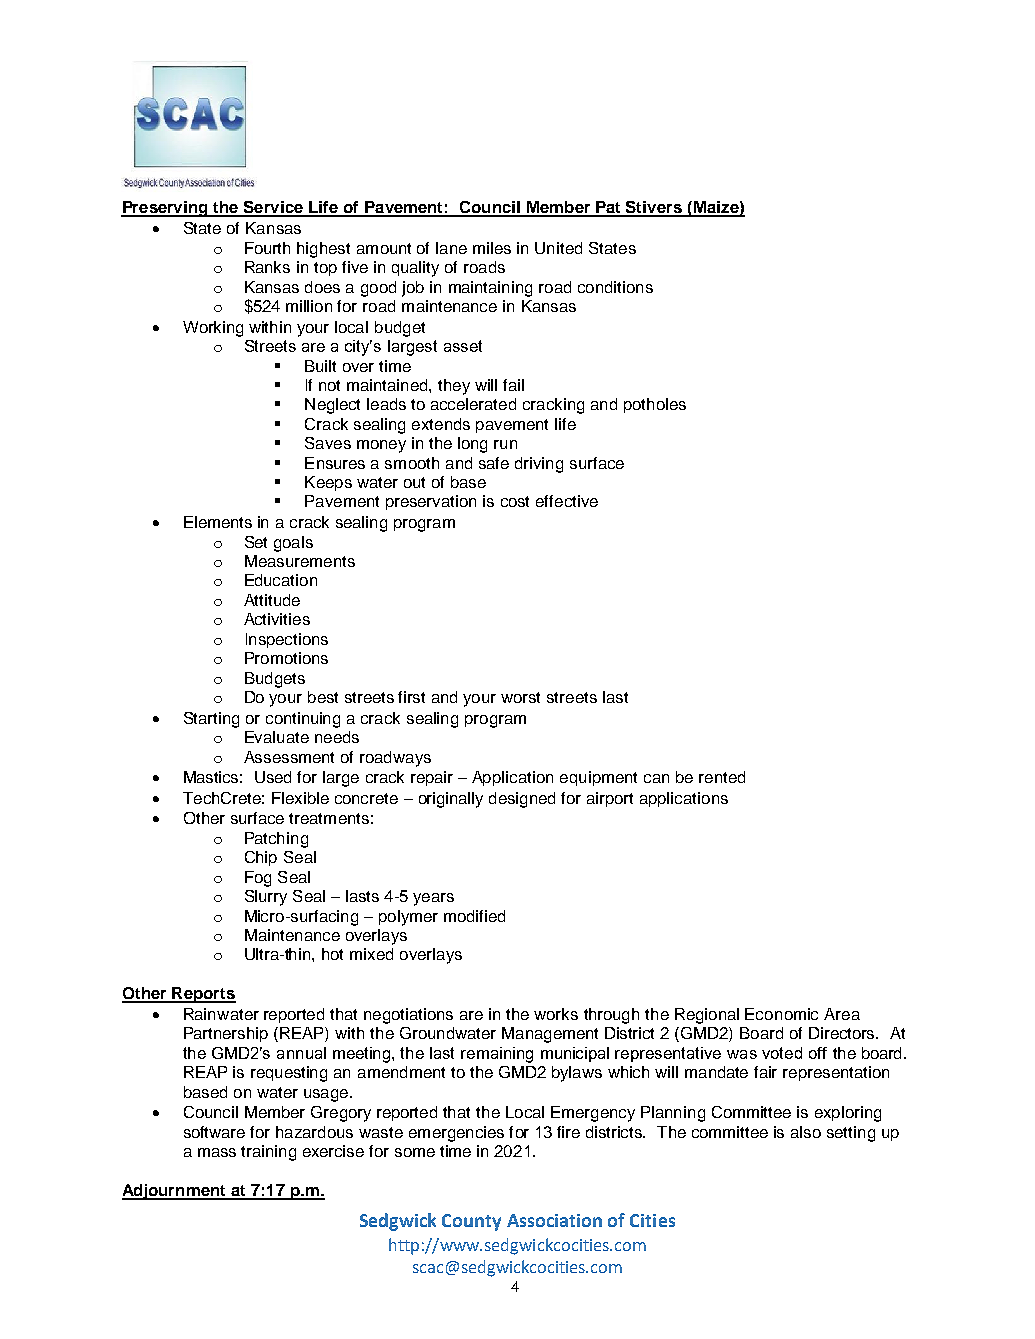  I want to click on effective, so click(567, 501).
